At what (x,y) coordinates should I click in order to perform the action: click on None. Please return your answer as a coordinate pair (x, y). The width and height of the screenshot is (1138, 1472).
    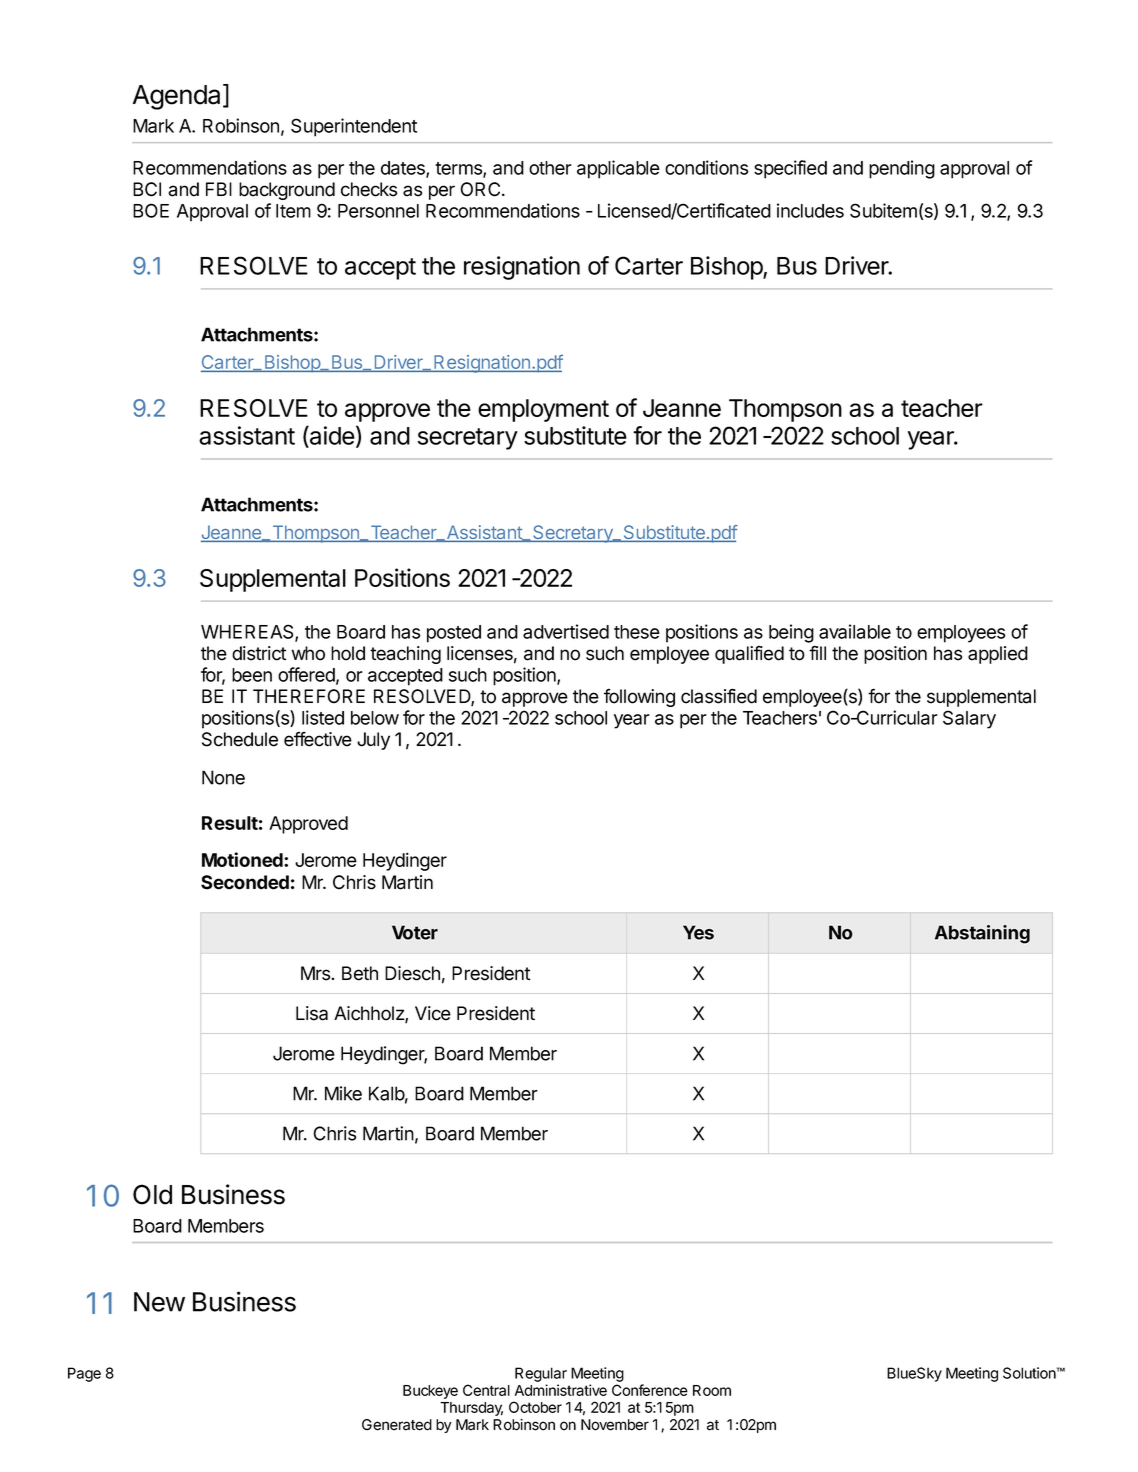
    Looking at the image, I should click on (223, 777).
